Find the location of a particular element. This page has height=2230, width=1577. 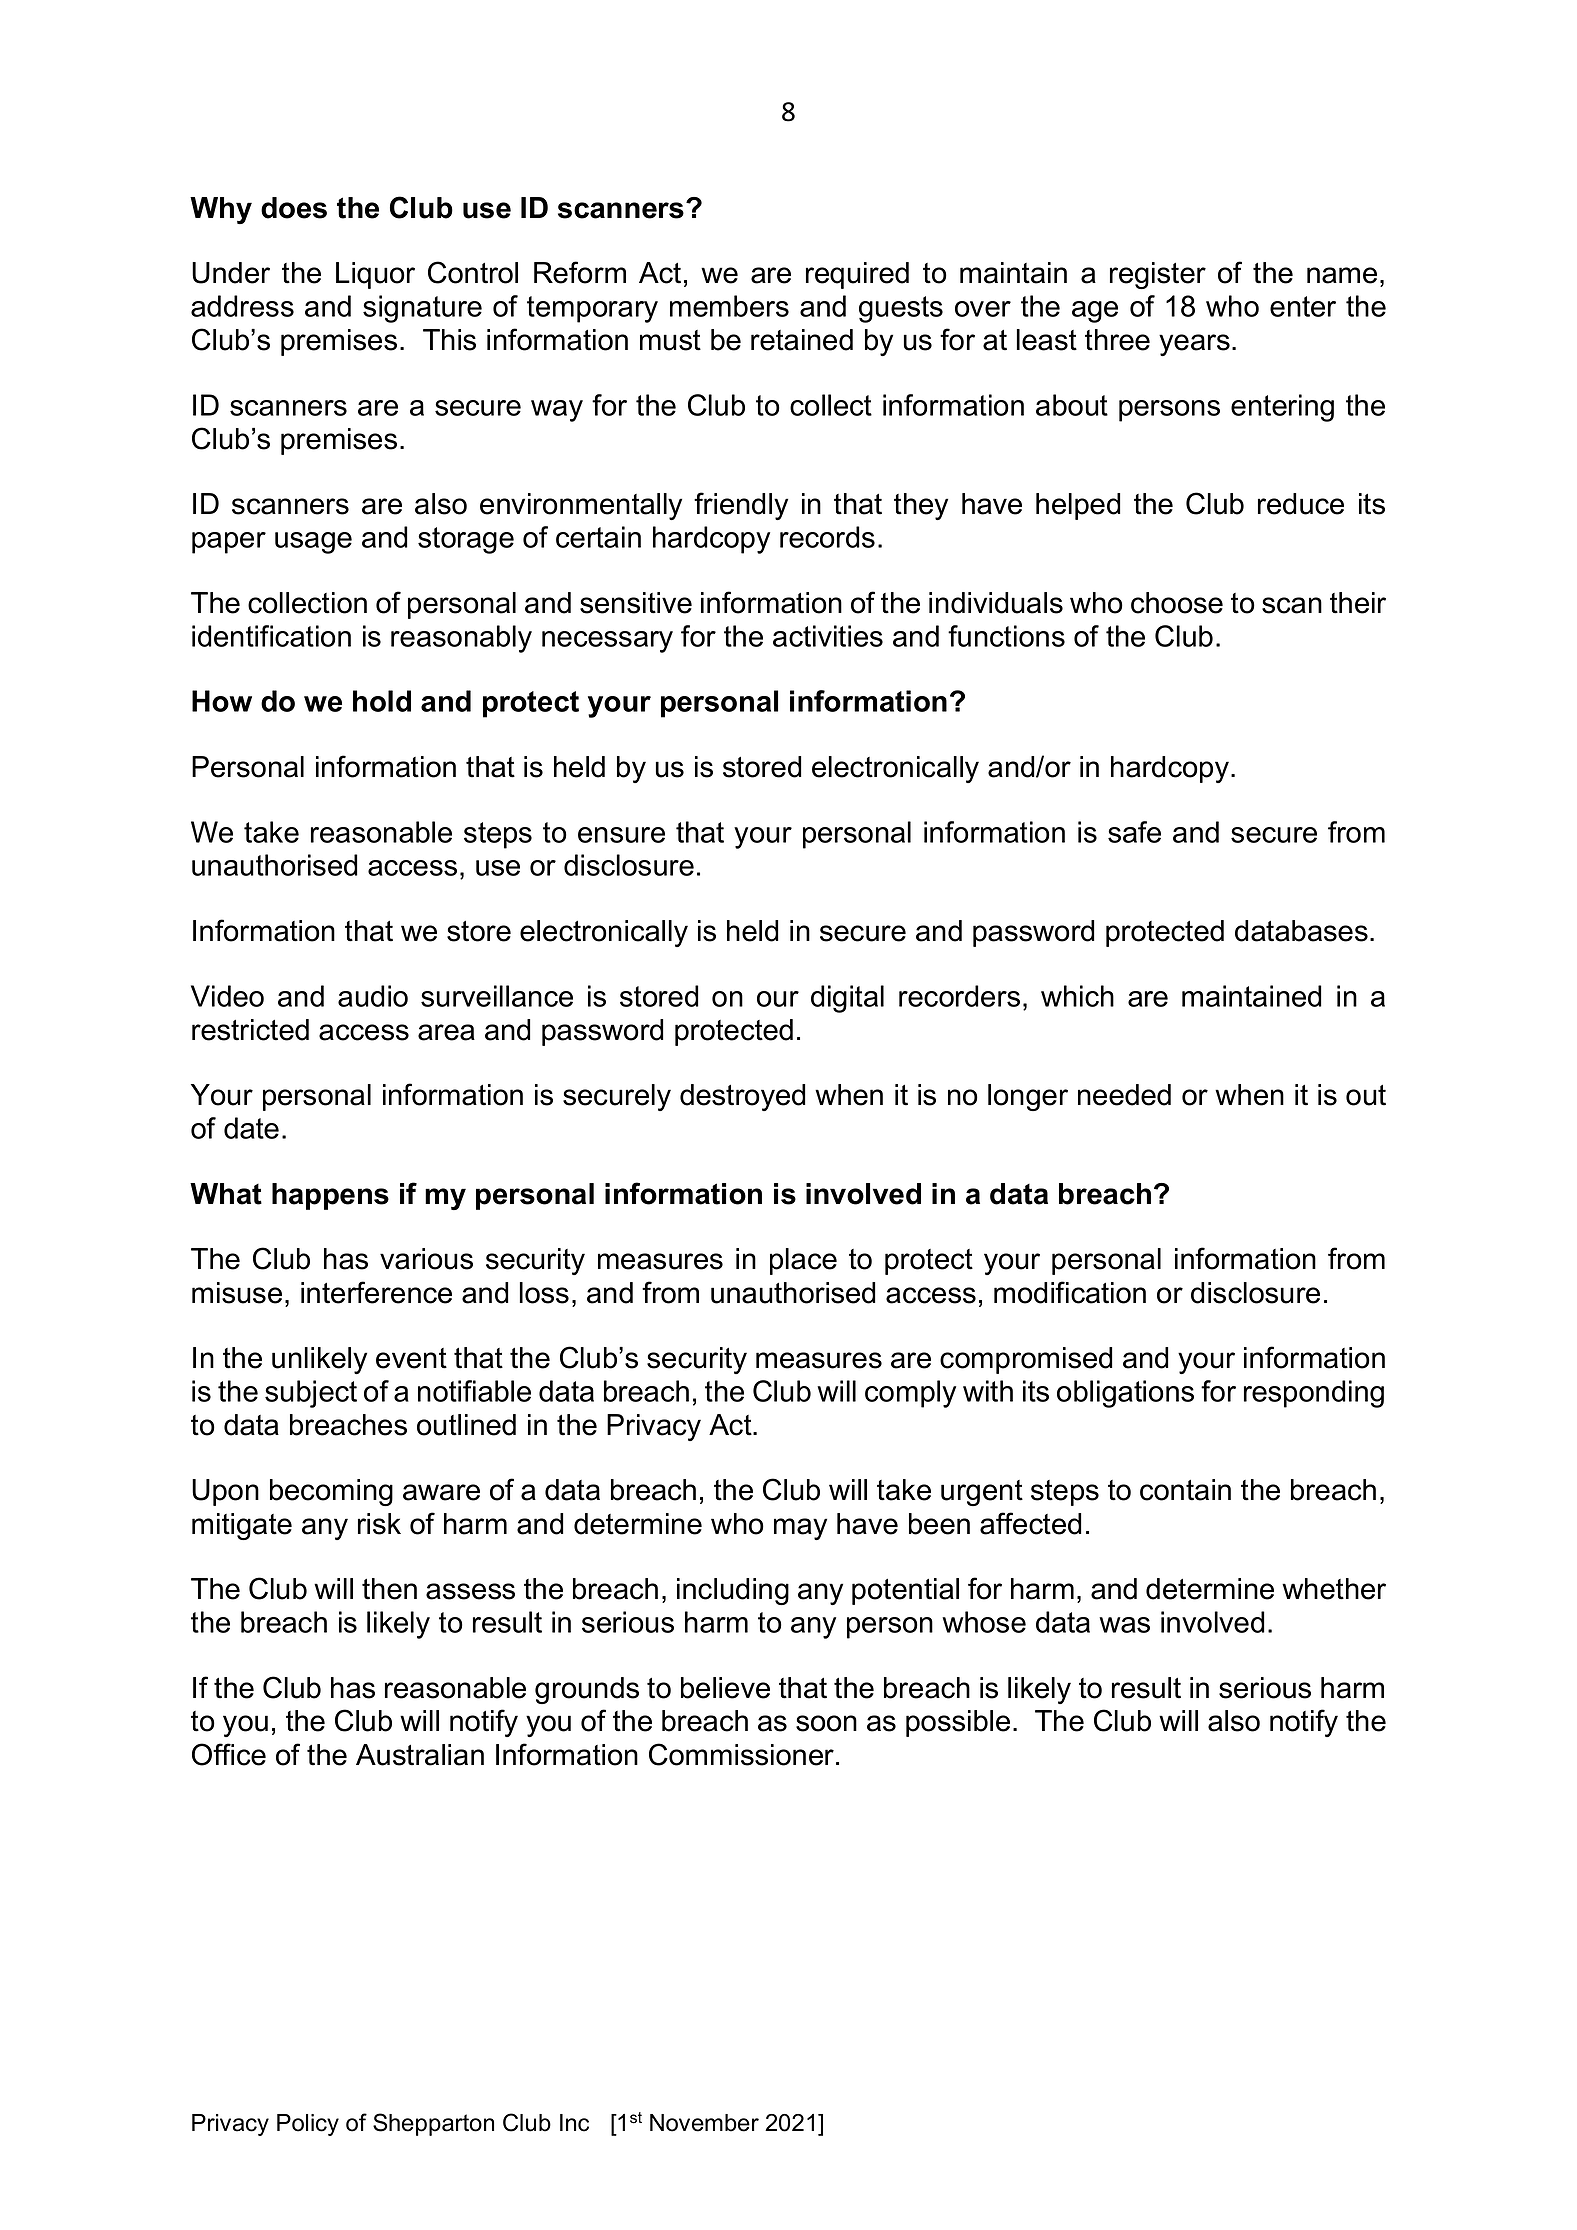

register is located at coordinates (1158, 275).
